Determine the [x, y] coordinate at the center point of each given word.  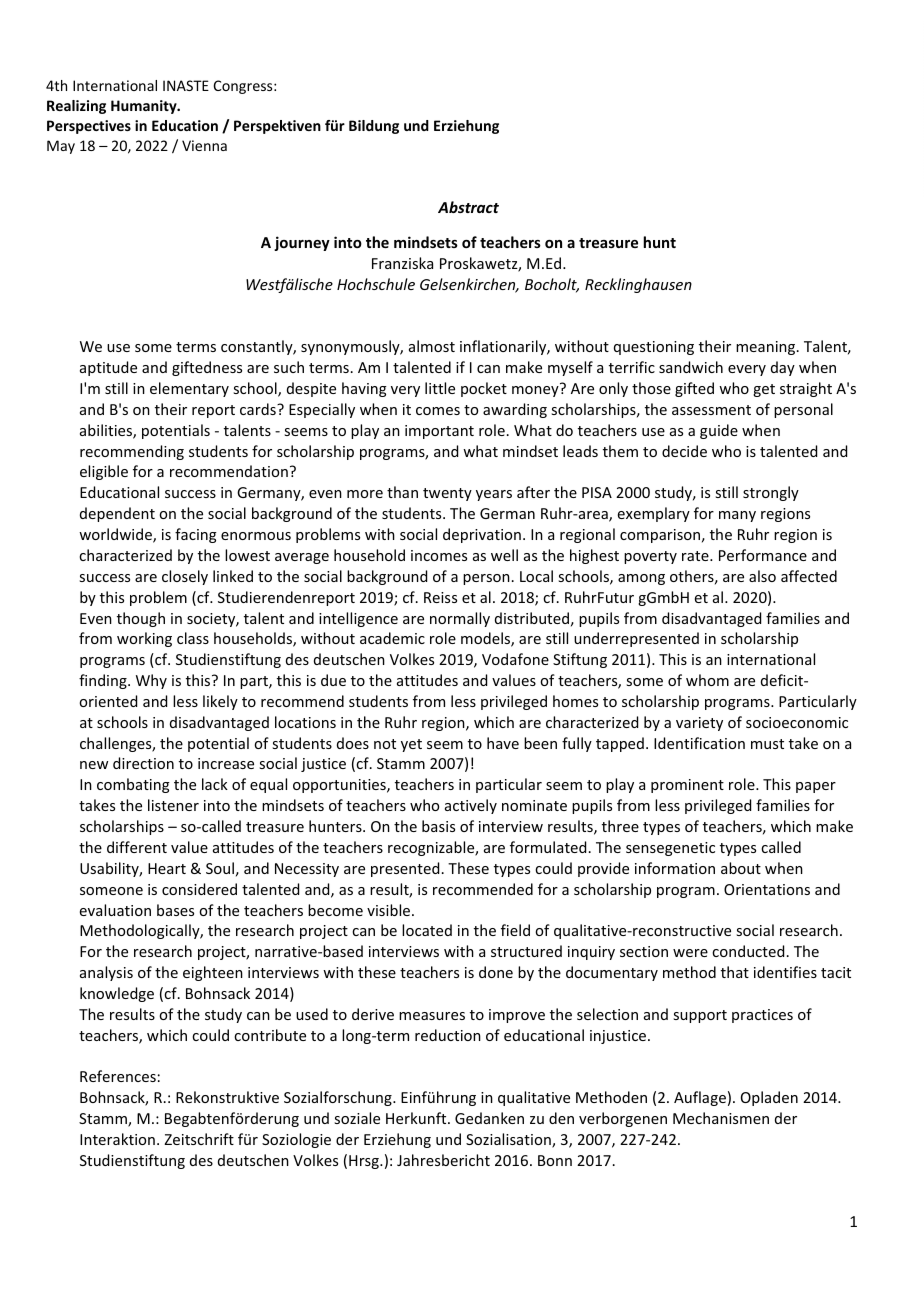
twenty [447, 494]
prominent [687, 786]
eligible [104, 472]
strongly [771, 493]
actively [471, 806]
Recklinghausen [638, 285]
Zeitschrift [199, 1139]
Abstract [468, 207]
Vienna [204, 145]
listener [173, 805]
